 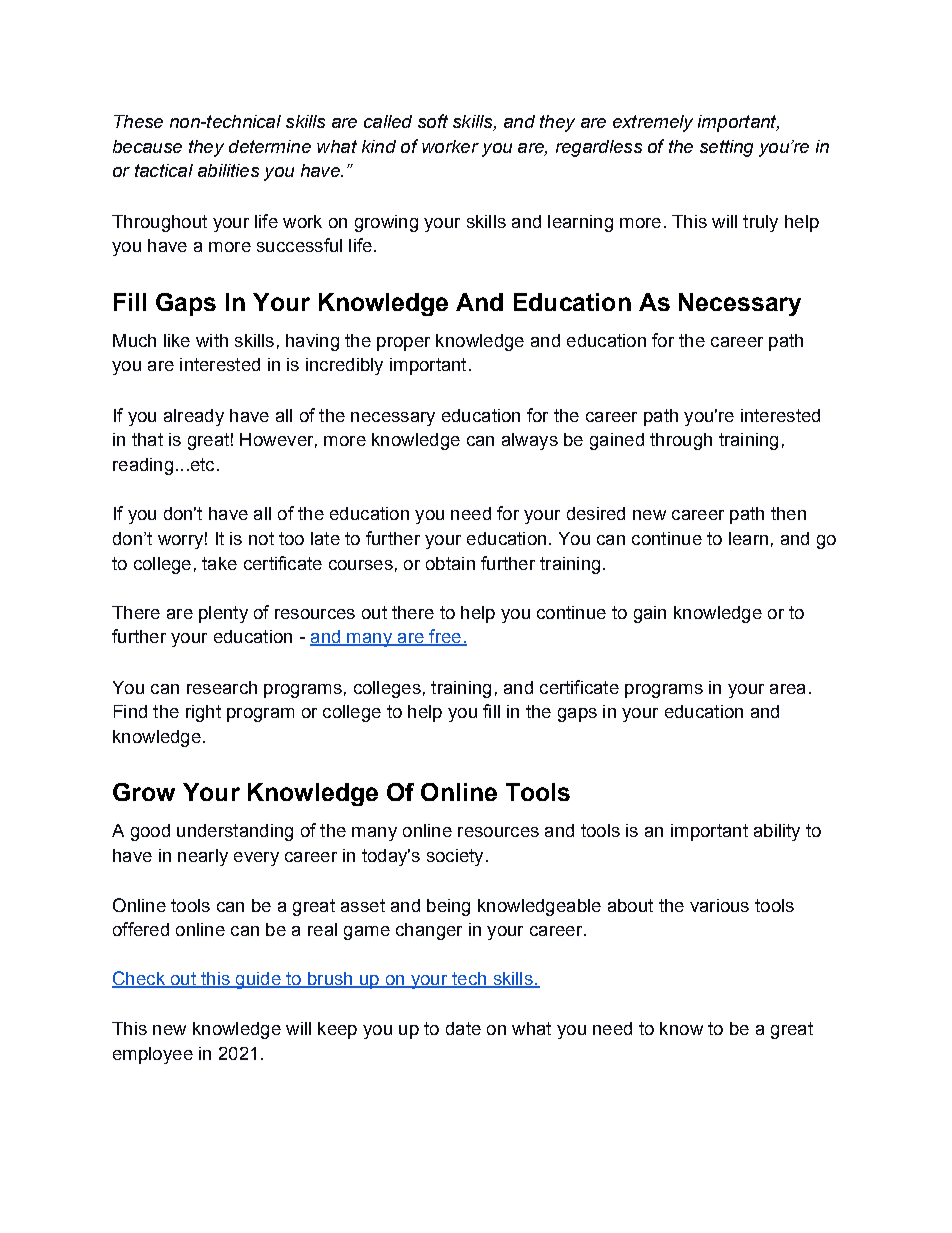 What do you see at coordinates (433, 121) in the page?
I see `soft` at bounding box center [433, 121].
